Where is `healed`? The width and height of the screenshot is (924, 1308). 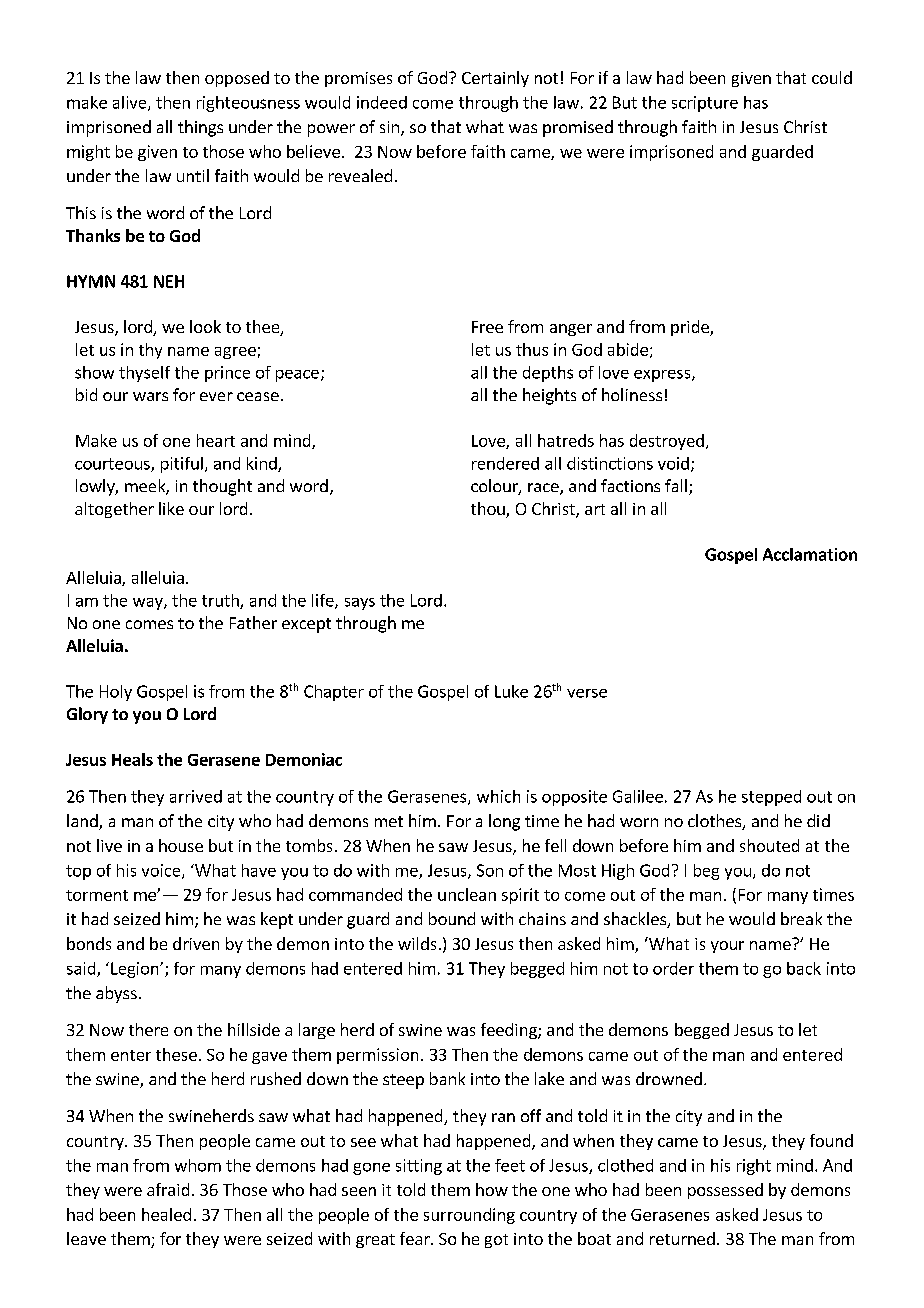
healed is located at coordinates (166, 1214).
